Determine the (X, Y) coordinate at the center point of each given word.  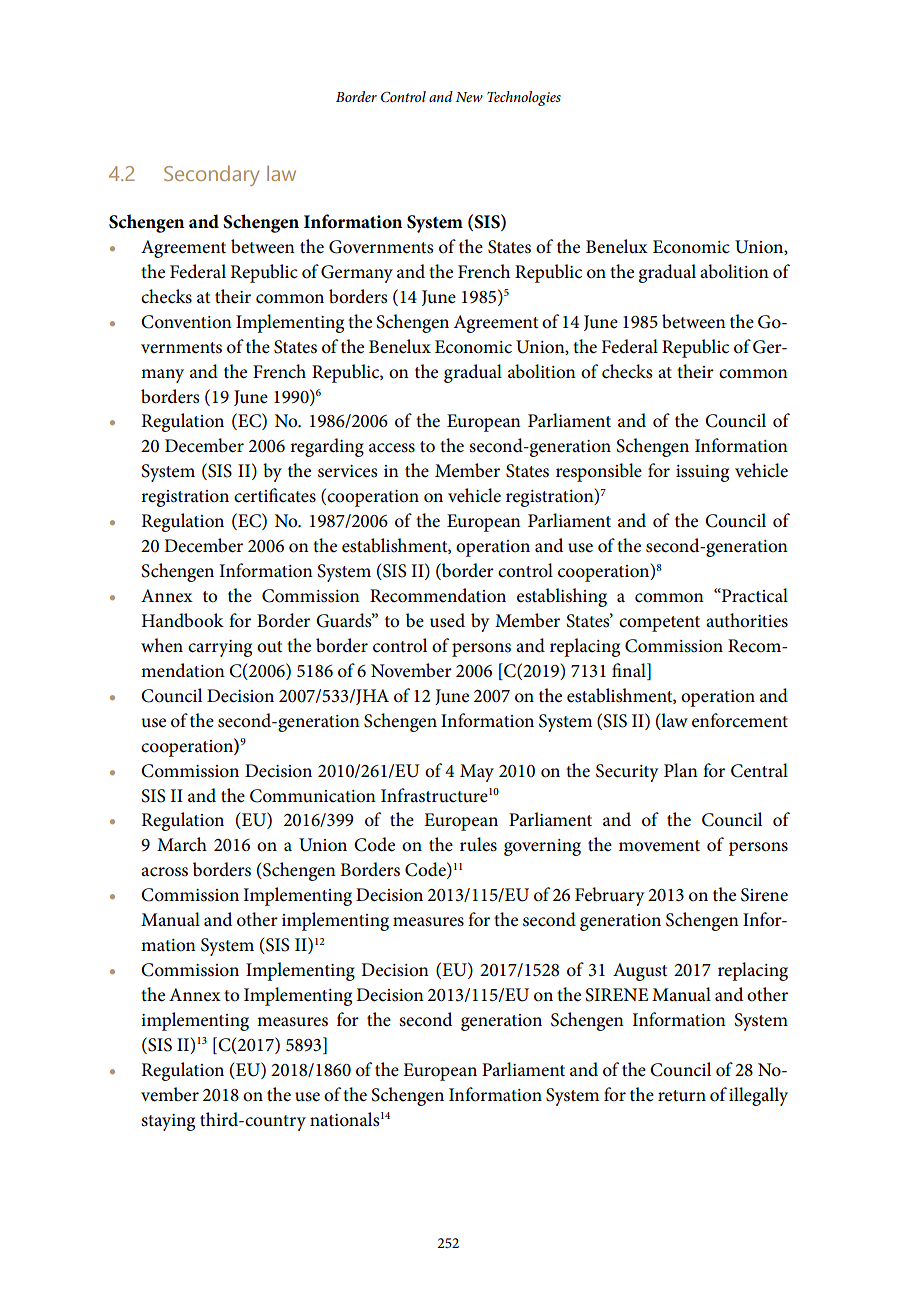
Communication (313, 796)
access (392, 448)
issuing (702, 473)
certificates (275, 495)
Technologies (524, 98)
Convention (186, 322)
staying (168, 1122)
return (682, 1096)
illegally (758, 1096)
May (477, 773)
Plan (681, 770)
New (469, 97)
